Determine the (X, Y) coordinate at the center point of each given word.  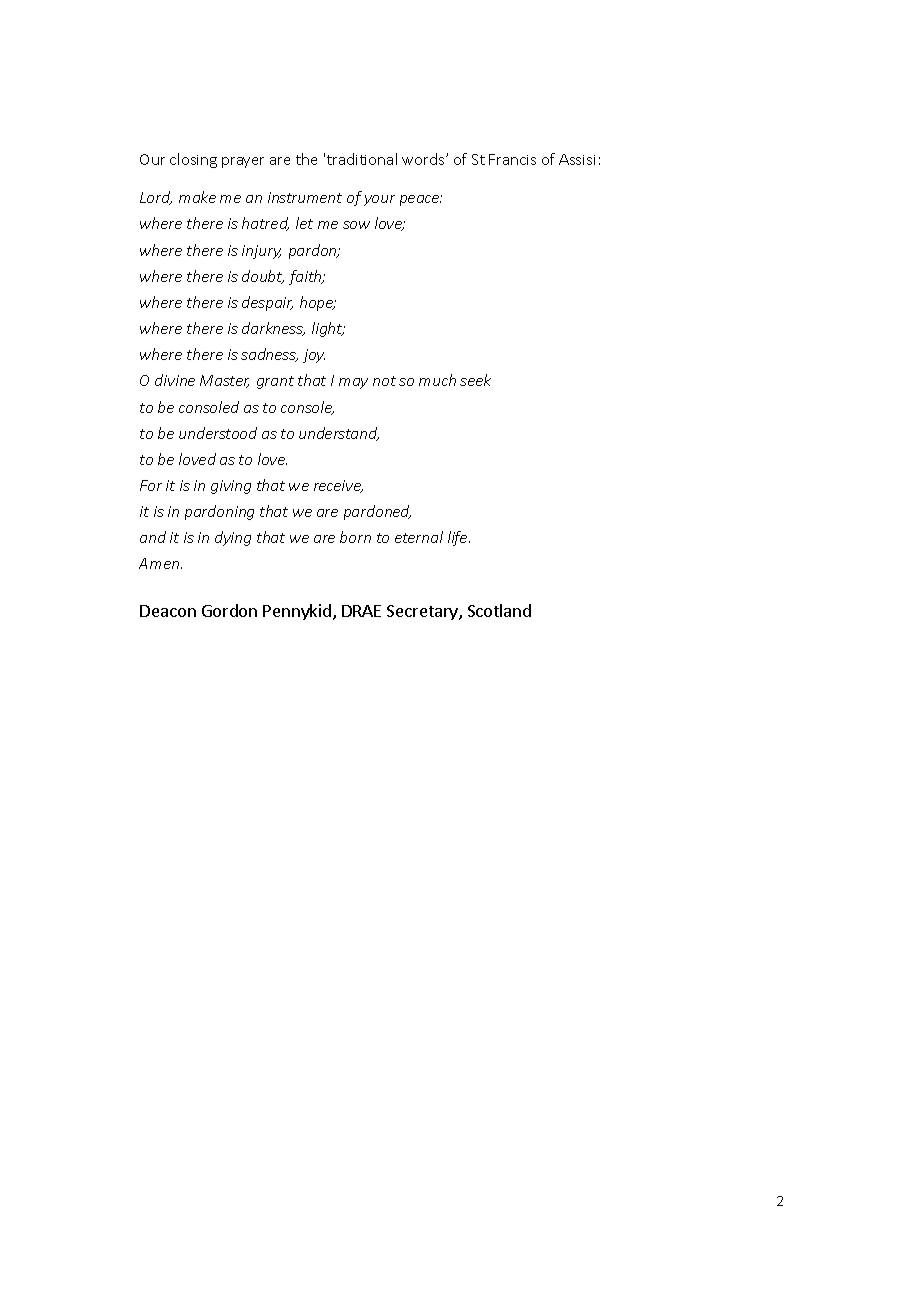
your (379, 200)
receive (338, 486)
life (459, 538)
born (355, 537)
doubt (263, 277)
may (353, 383)
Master (224, 381)
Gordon (229, 610)
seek (475, 380)
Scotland (499, 610)
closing (193, 160)
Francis (512, 159)
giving (231, 487)
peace (421, 200)
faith (306, 277)
